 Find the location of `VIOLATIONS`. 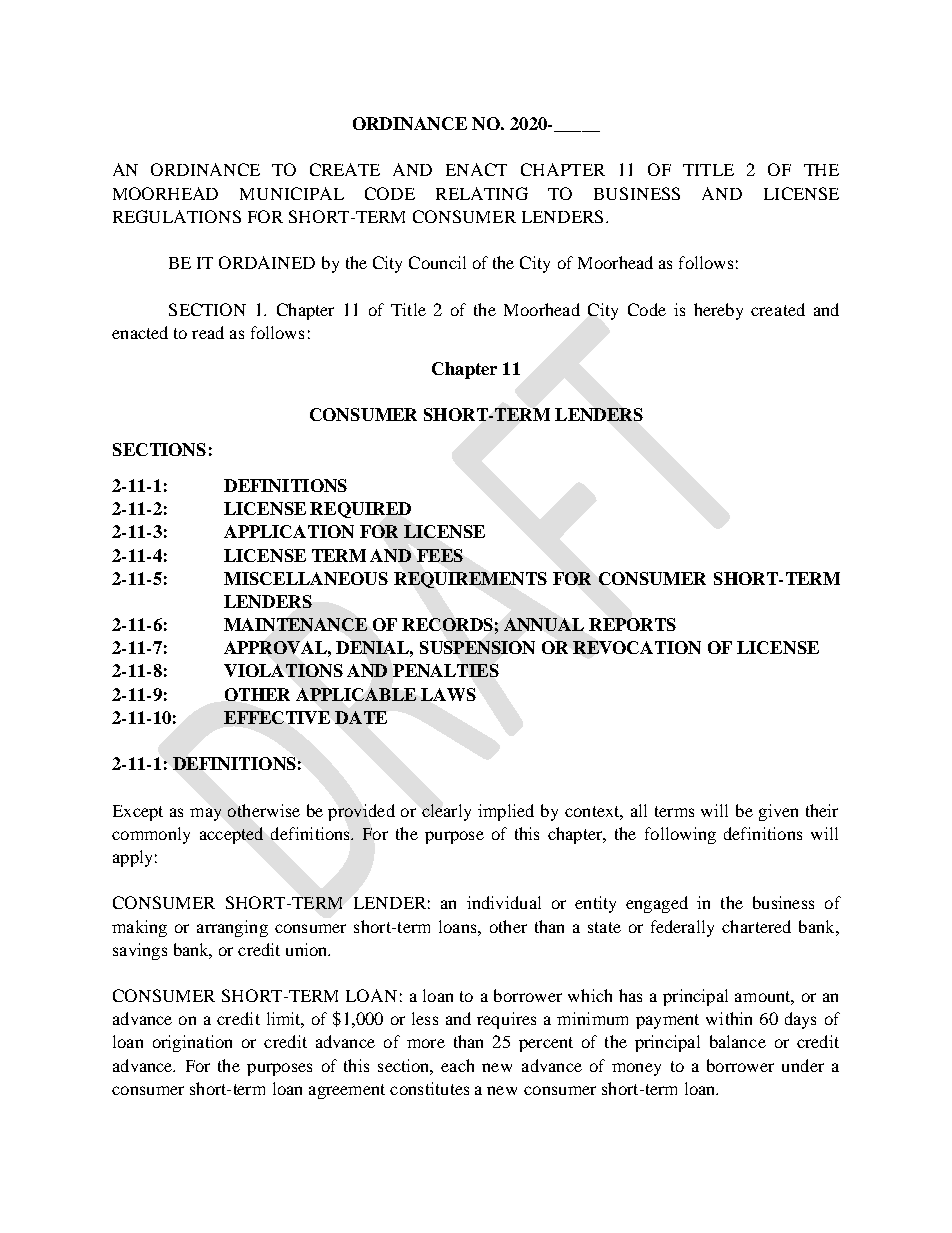

VIOLATIONS is located at coordinates (283, 670).
